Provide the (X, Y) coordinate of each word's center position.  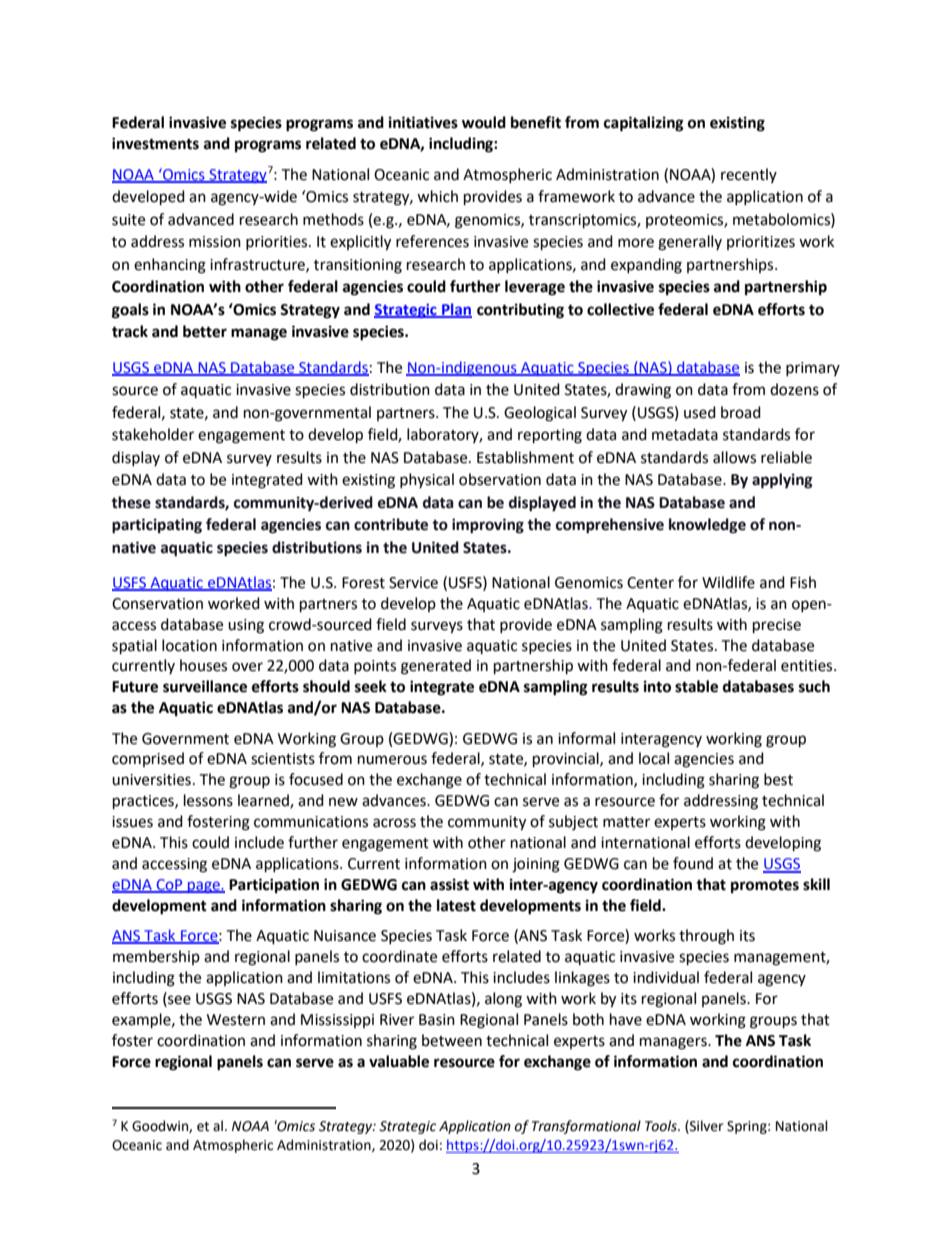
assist (449, 884)
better (205, 331)
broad (741, 412)
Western (236, 1020)
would (484, 122)
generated (436, 667)
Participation (274, 886)
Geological (540, 414)
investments (155, 143)
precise (777, 626)
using (246, 626)
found (693, 863)
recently (749, 175)
